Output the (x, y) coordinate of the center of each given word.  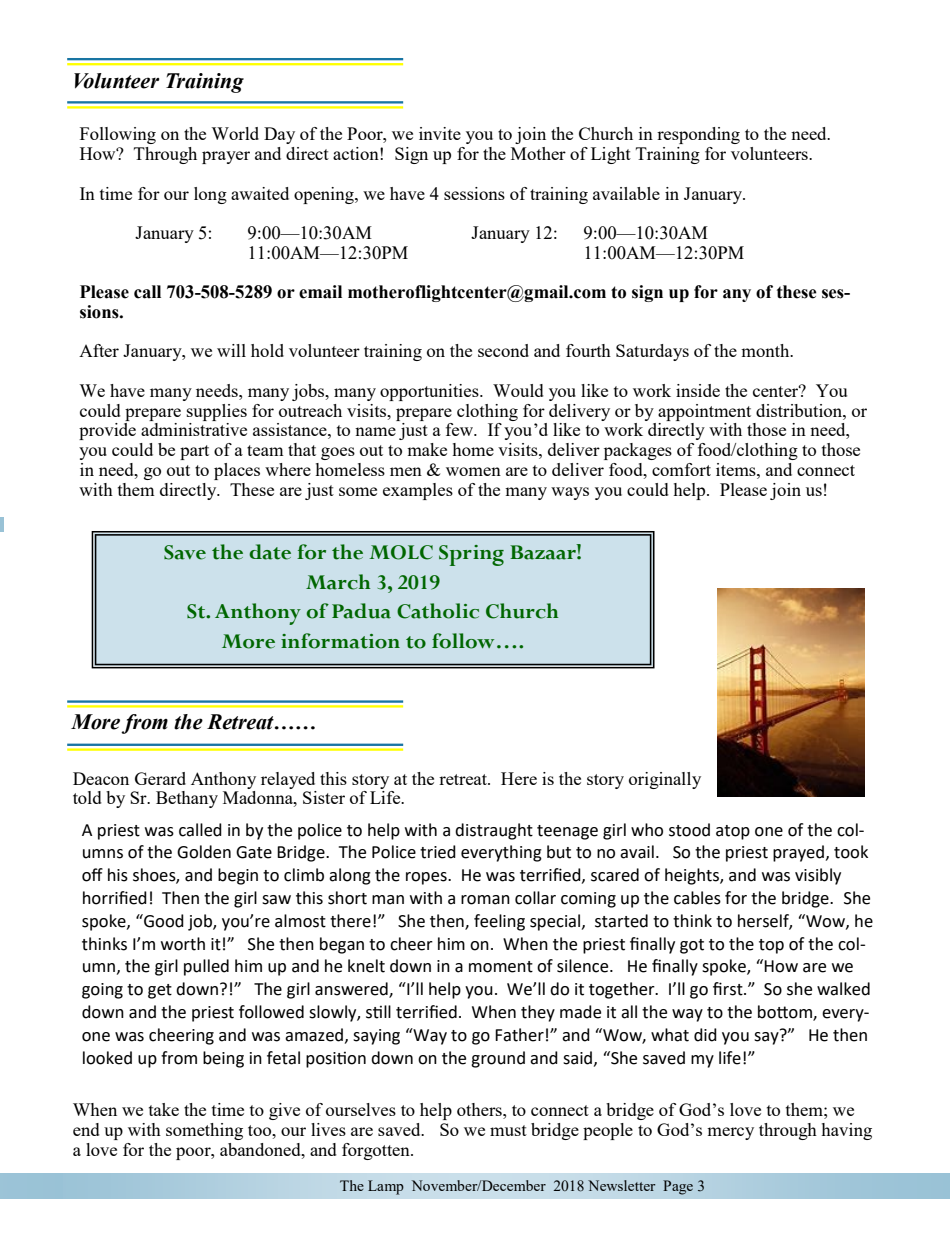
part (194, 452)
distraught (494, 831)
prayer (226, 157)
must (508, 1130)
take (164, 1109)
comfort (681, 469)
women (473, 471)
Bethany (187, 799)
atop (733, 832)
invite (440, 133)
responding (698, 135)
